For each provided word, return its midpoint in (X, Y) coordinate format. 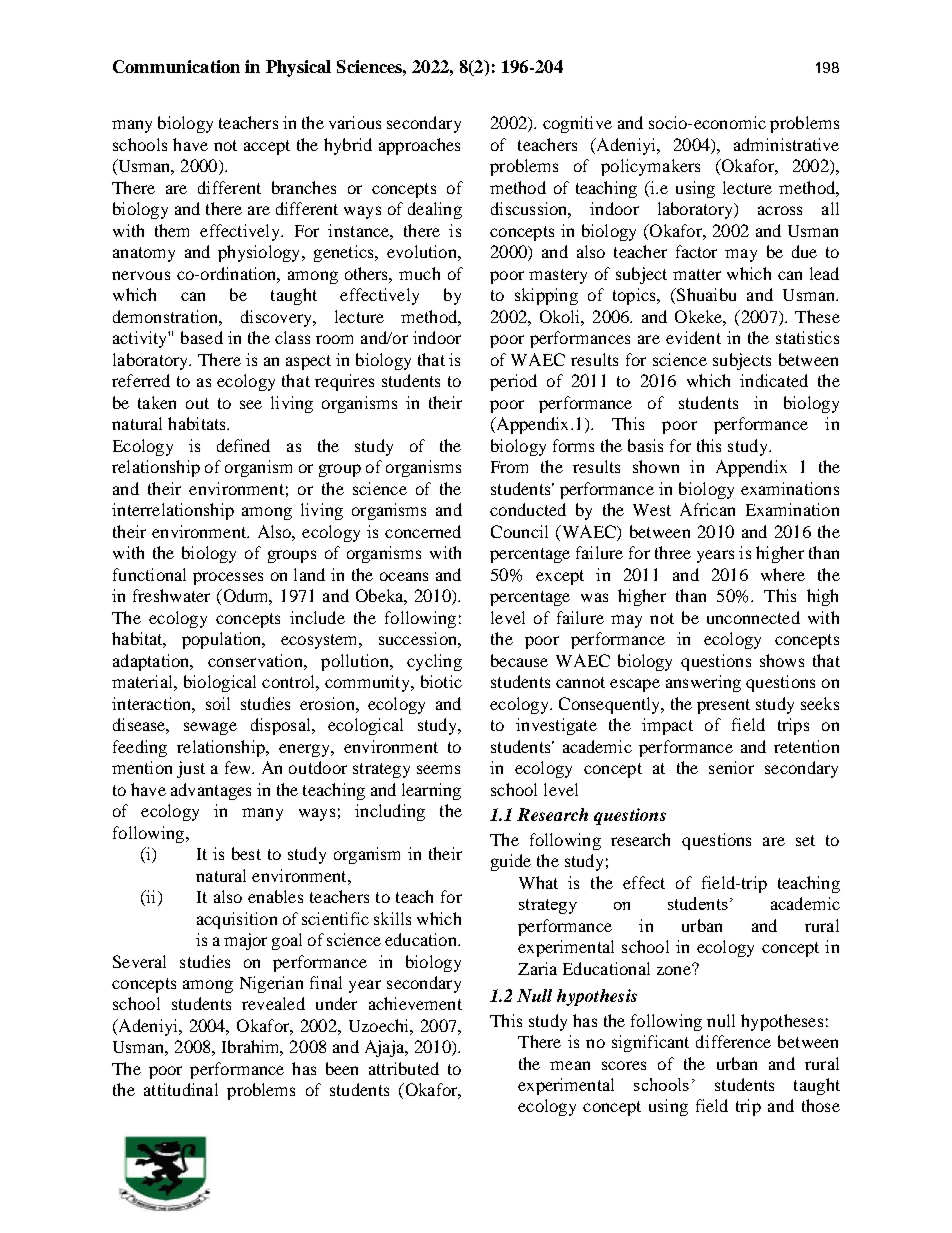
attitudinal (181, 1089)
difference (733, 1041)
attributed (404, 1068)
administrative (786, 144)
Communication (176, 66)
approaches (419, 146)
